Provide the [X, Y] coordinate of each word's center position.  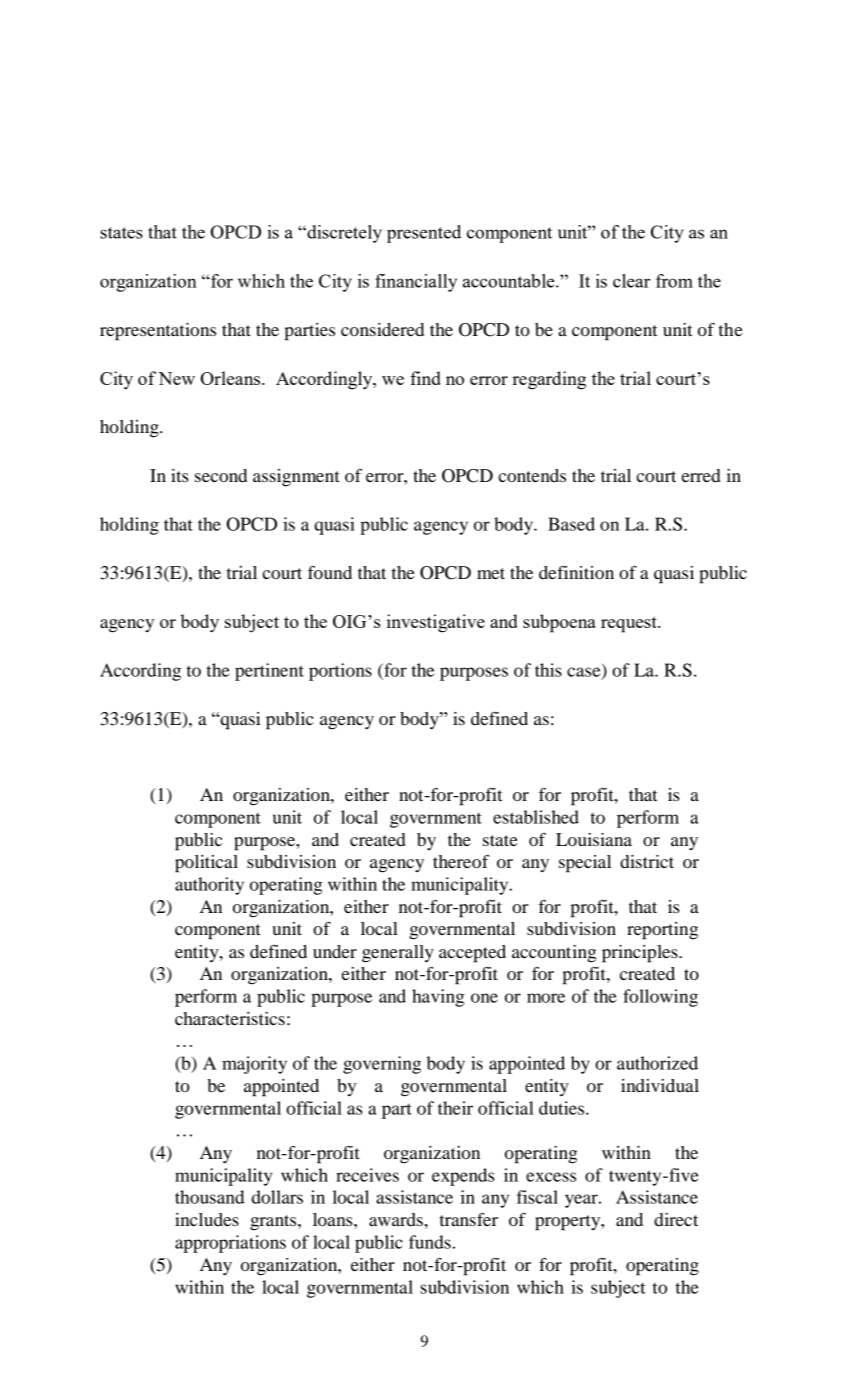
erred [701, 475]
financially [416, 283]
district [647, 861]
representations [158, 332]
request [630, 625]
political [206, 864]
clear [631, 281]
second [221, 475]
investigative [436, 623]
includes [207, 1220]
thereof [461, 861]
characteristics [230, 1018]
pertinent [269, 672]
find [425, 378]
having [438, 998]
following [660, 998]
